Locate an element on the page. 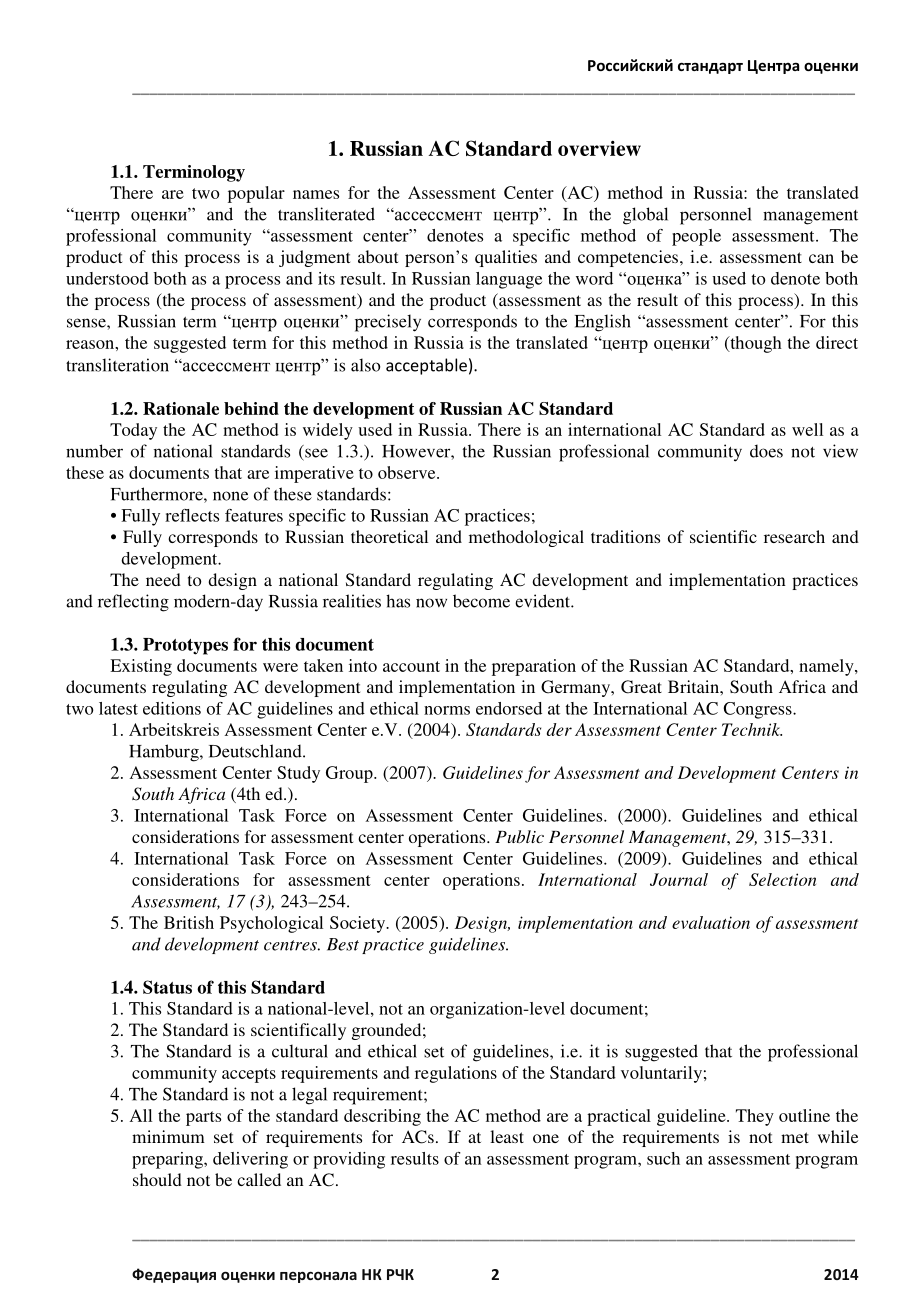 Image resolution: width=924 pixels, height=1308 pixels. qualities is located at coordinates (506, 258).
